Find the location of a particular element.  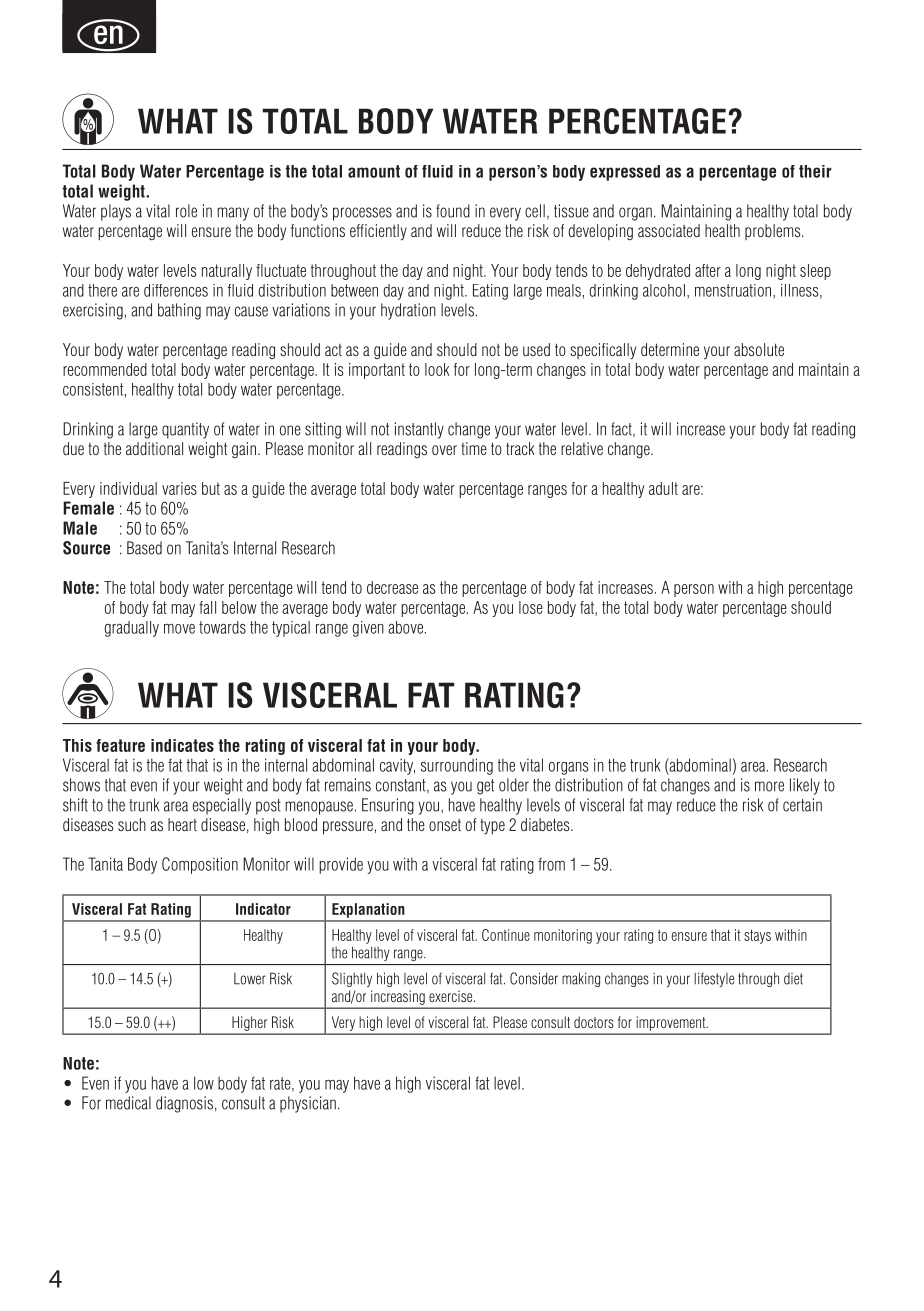

role is located at coordinates (186, 211).
